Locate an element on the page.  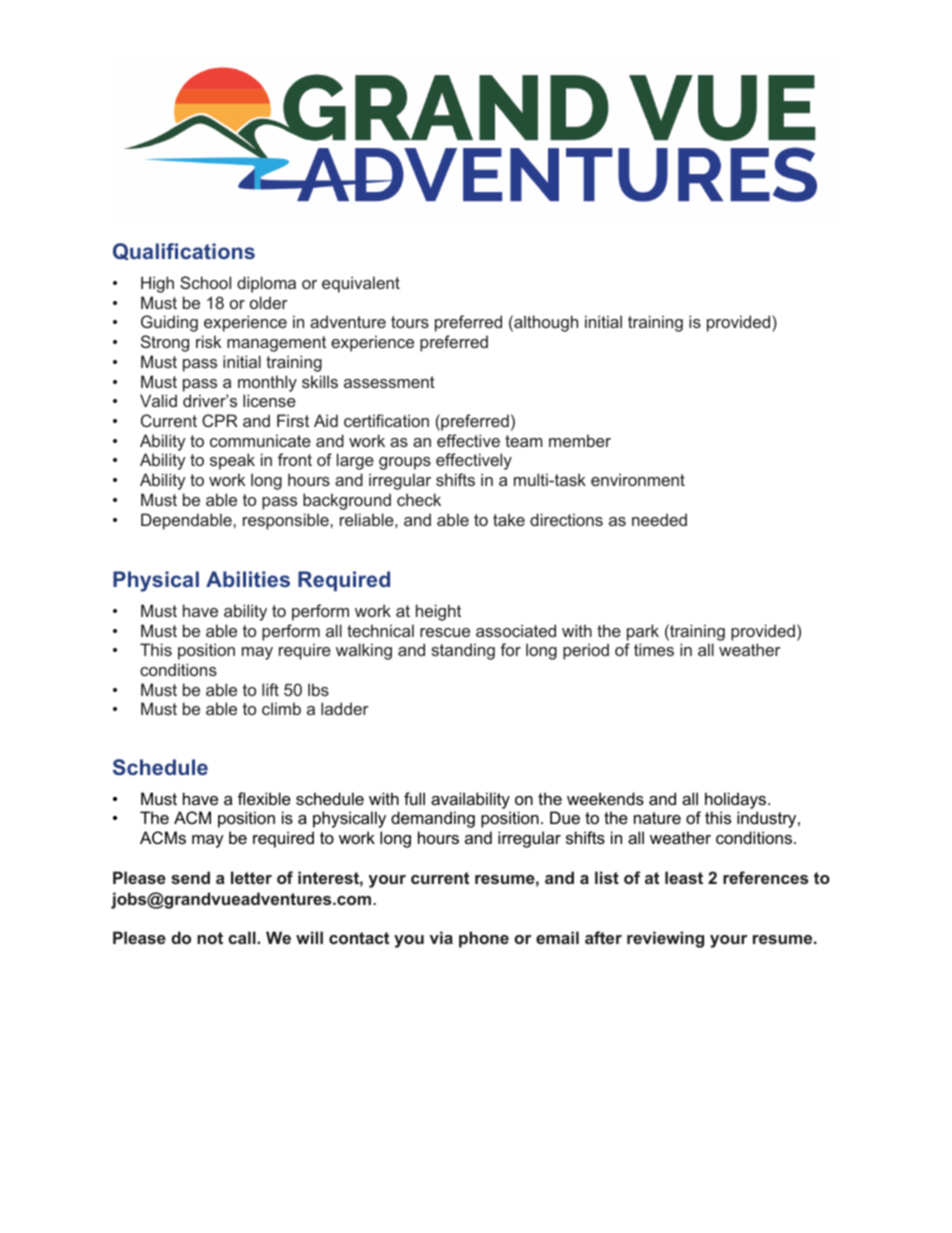
height is located at coordinates (438, 612).
